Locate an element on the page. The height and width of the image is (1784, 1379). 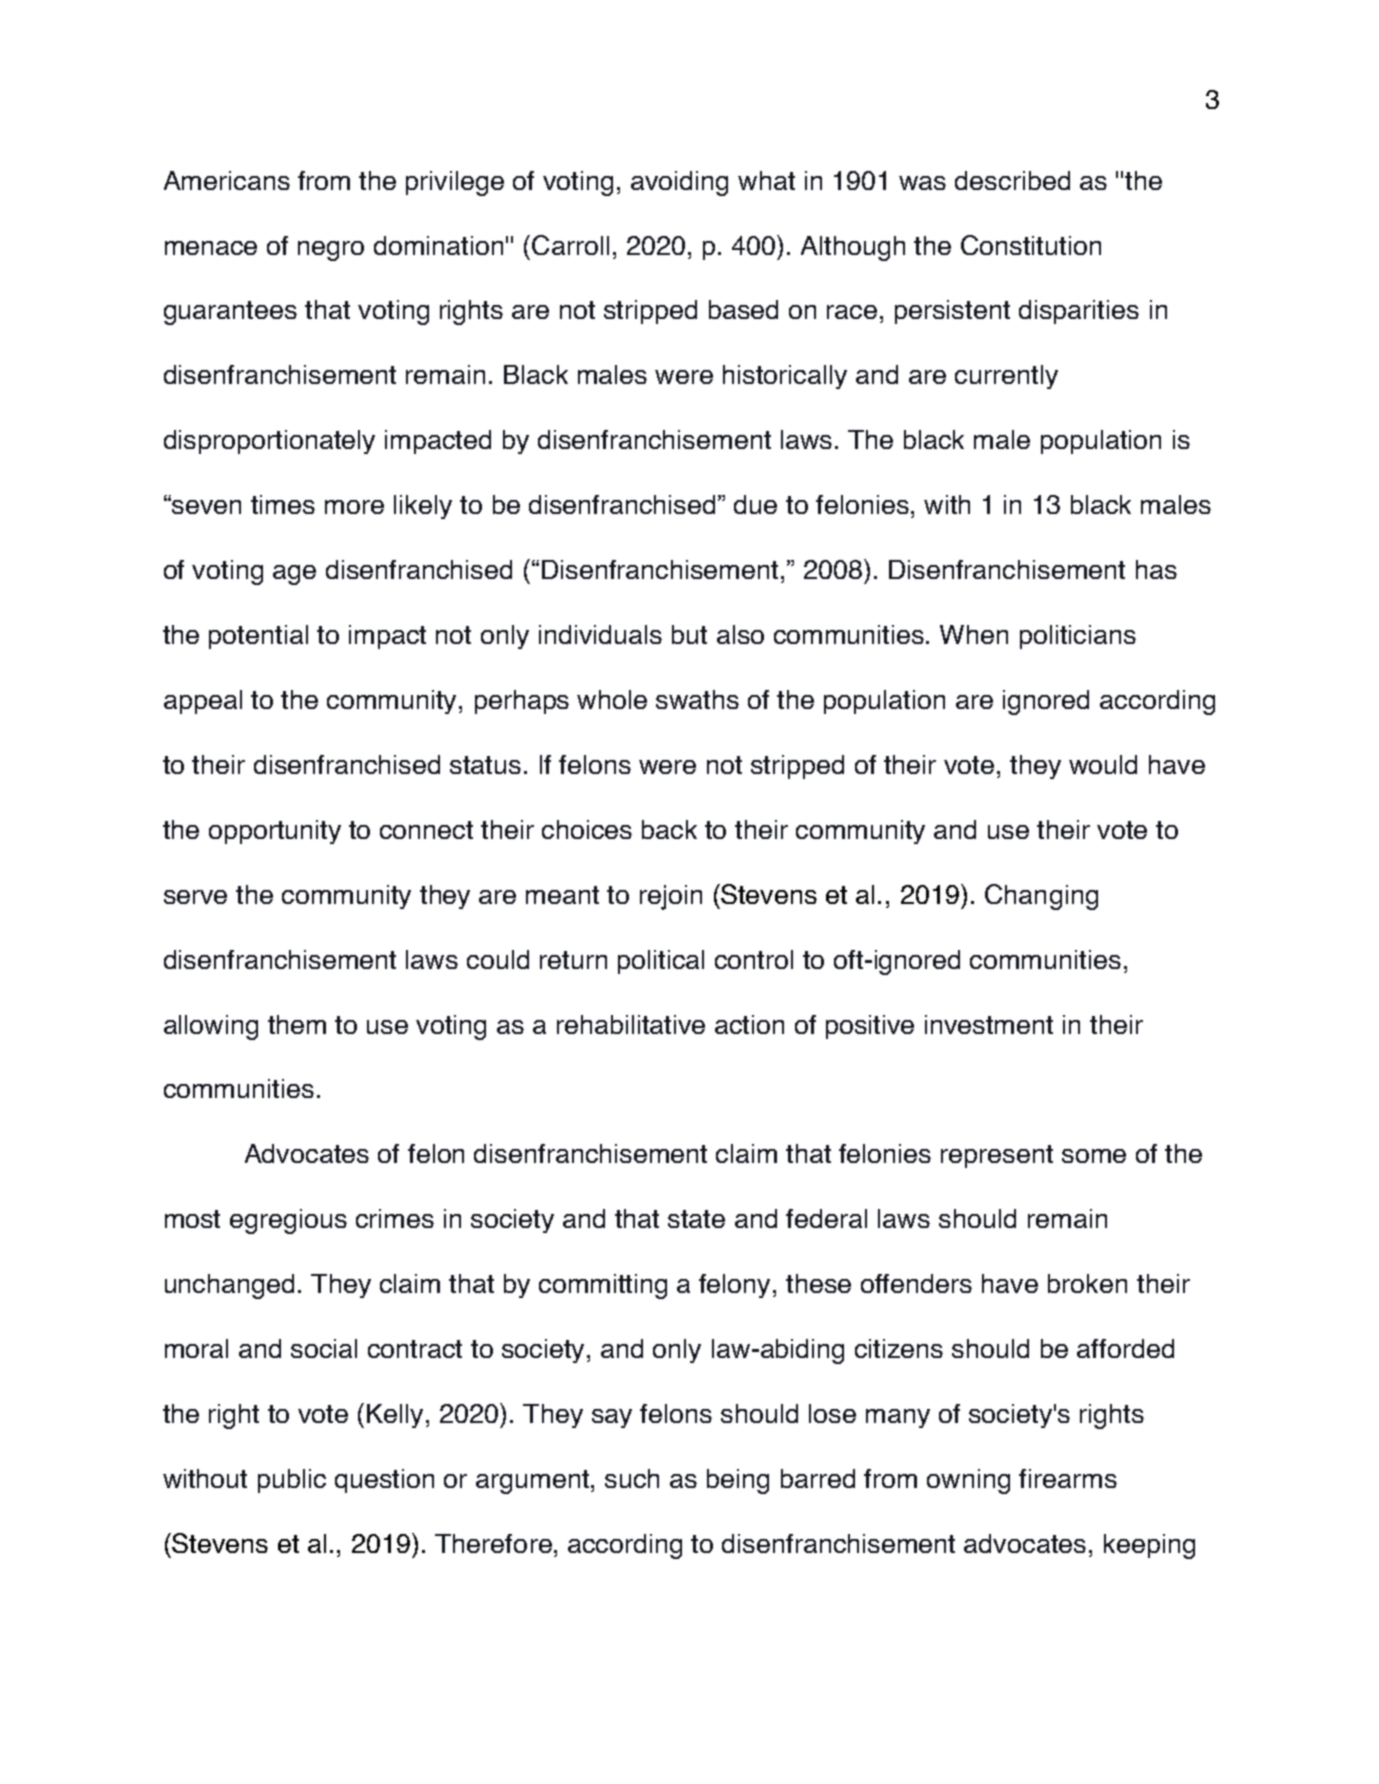
Changing is located at coordinates (1041, 897).
